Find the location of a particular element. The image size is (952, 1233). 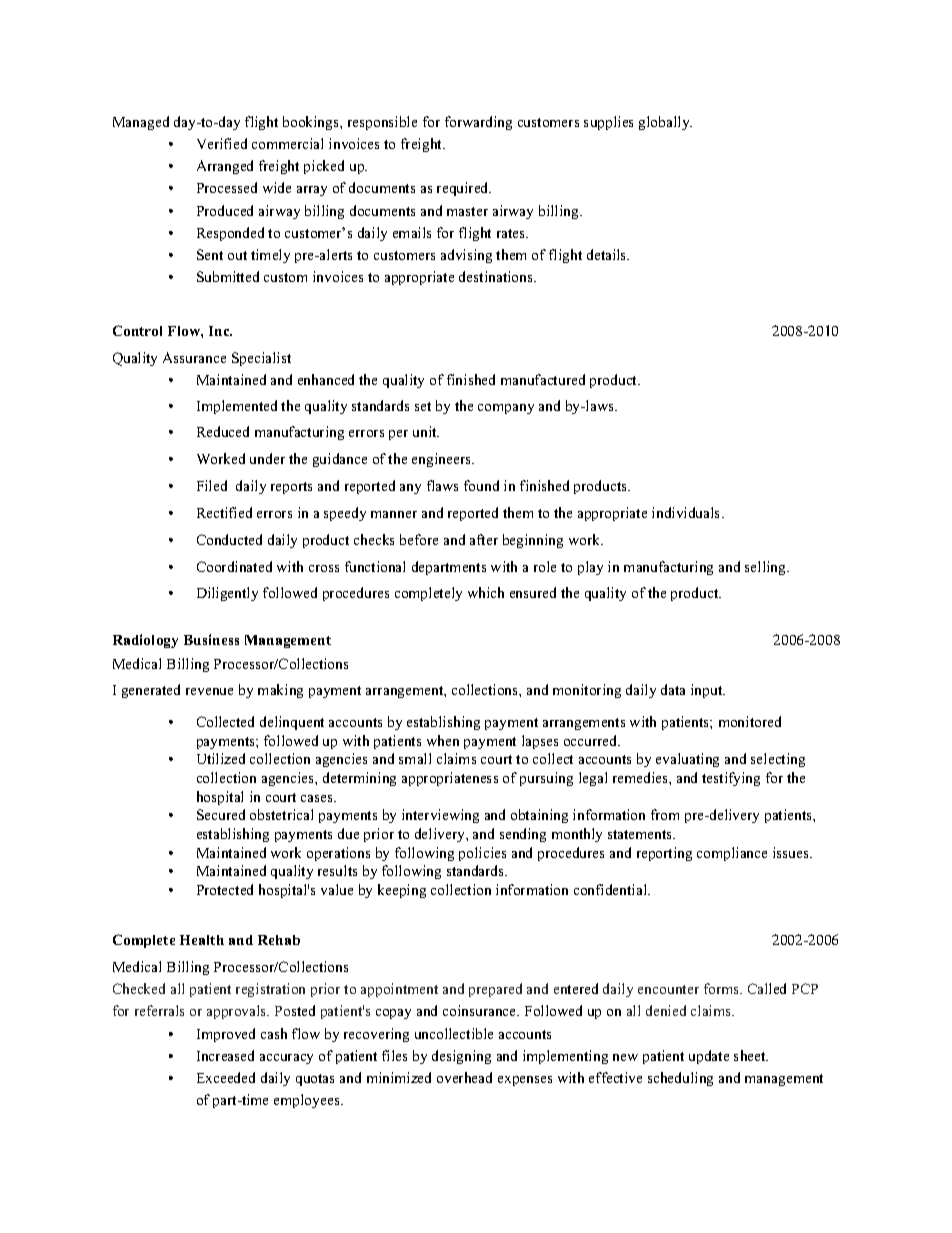

forwarding is located at coordinates (478, 123).
